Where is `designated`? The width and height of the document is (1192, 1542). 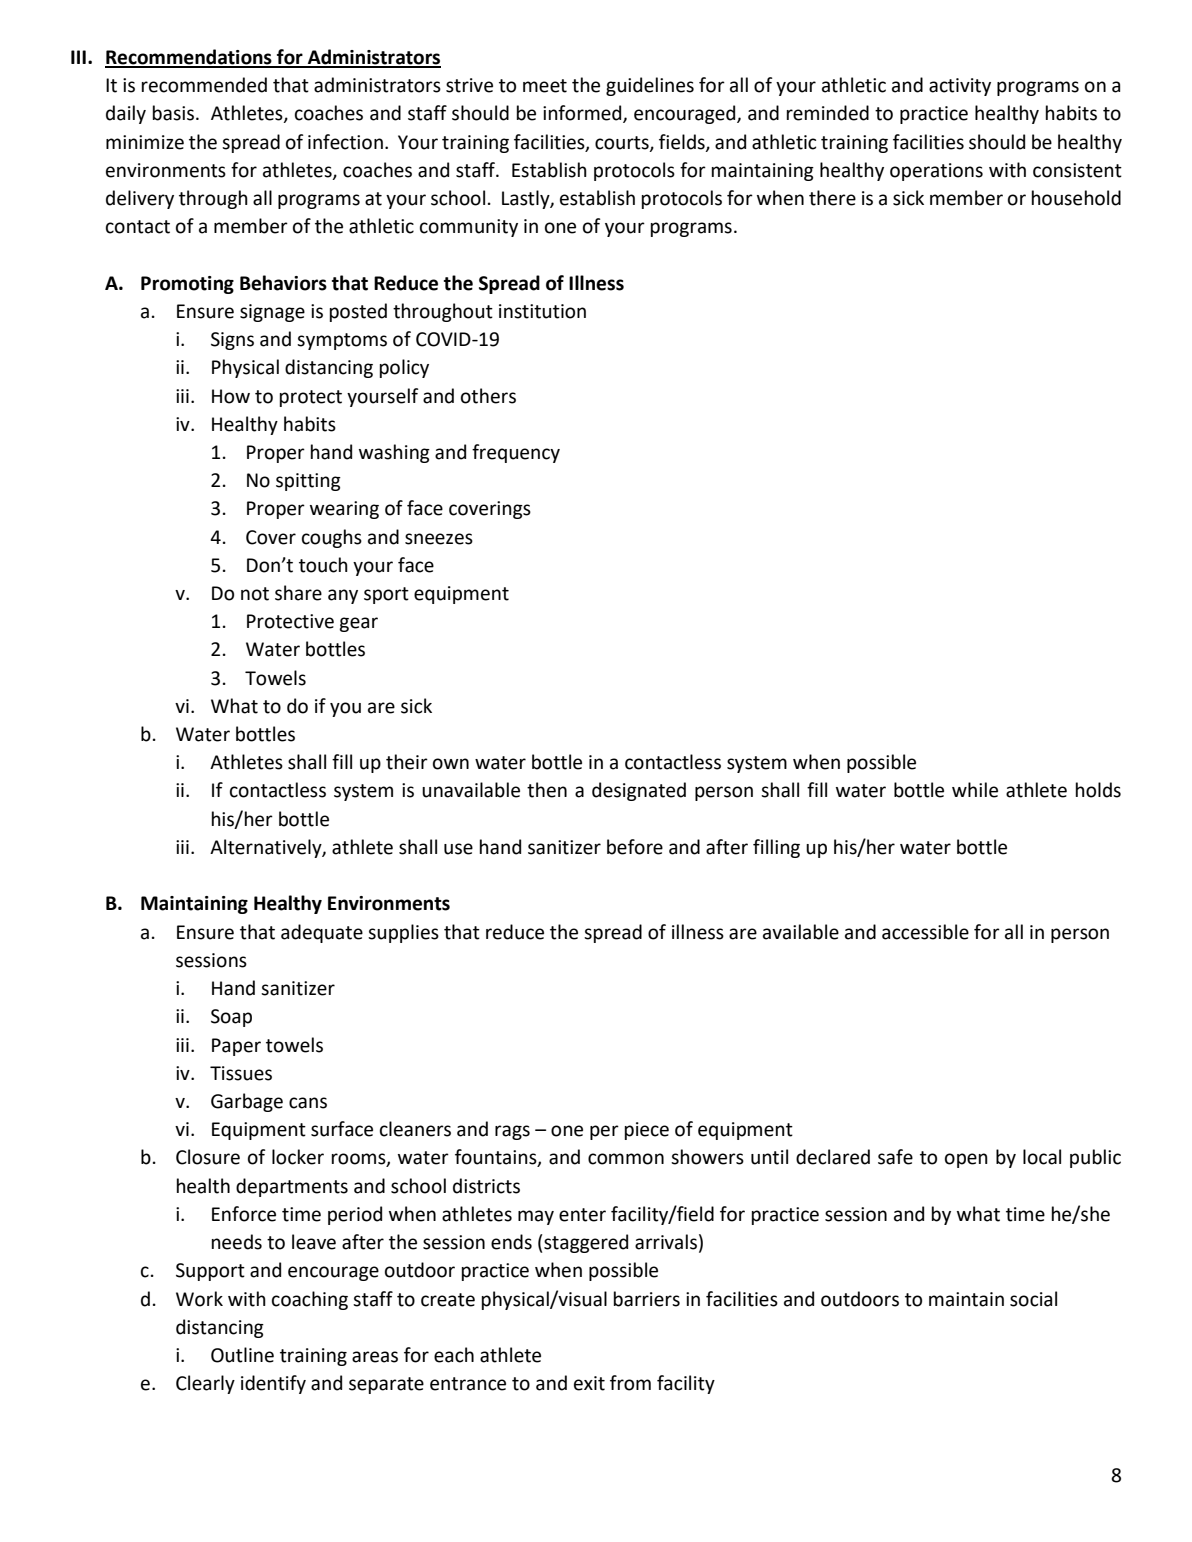 designated is located at coordinates (639, 791).
